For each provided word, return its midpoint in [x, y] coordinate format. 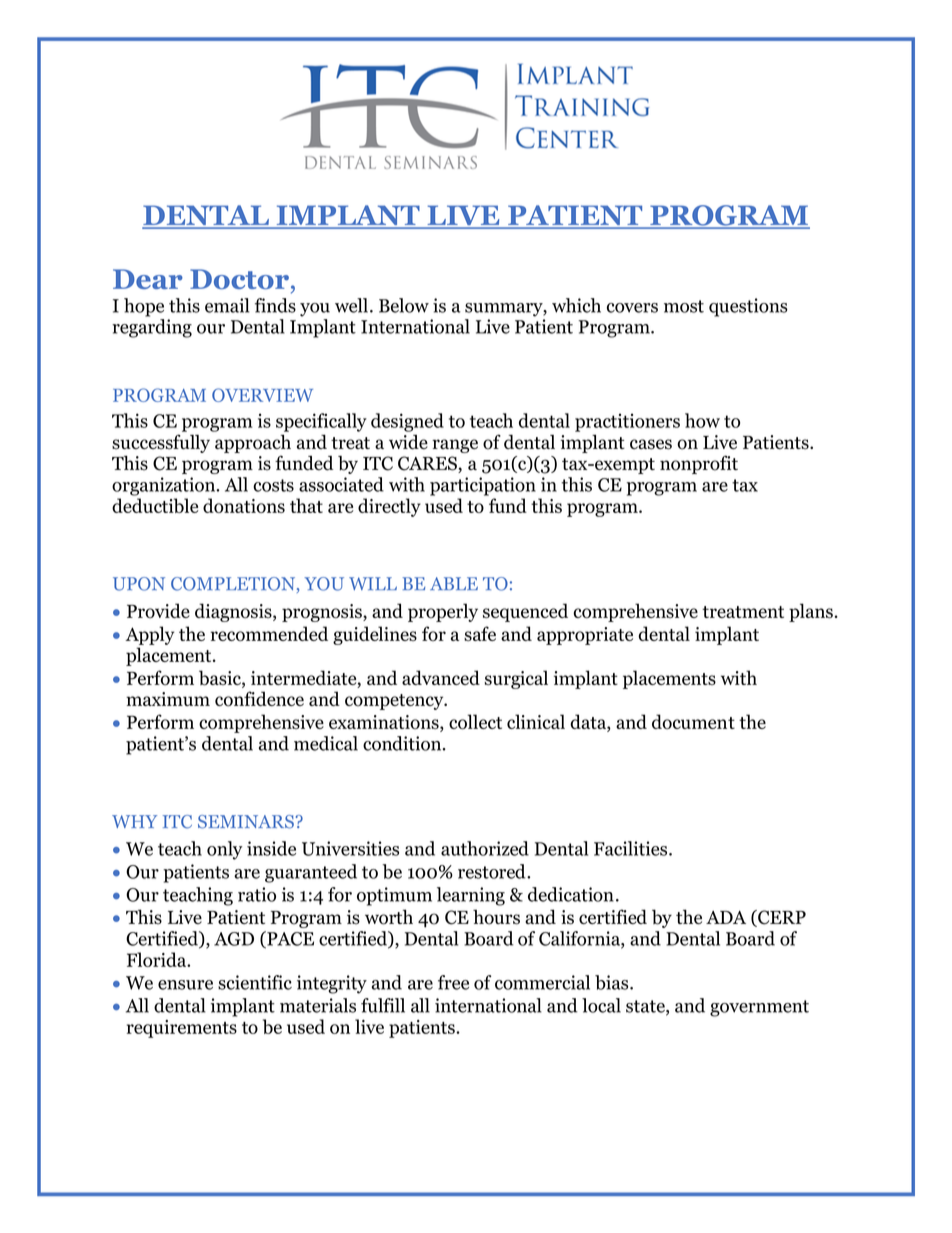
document [693, 721]
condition [403, 743]
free [453, 982]
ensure [185, 985]
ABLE [454, 583]
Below [404, 305]
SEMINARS [246, 822]
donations [244, 505]
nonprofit [699, 464]
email [227, 305]
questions [748, 307]
